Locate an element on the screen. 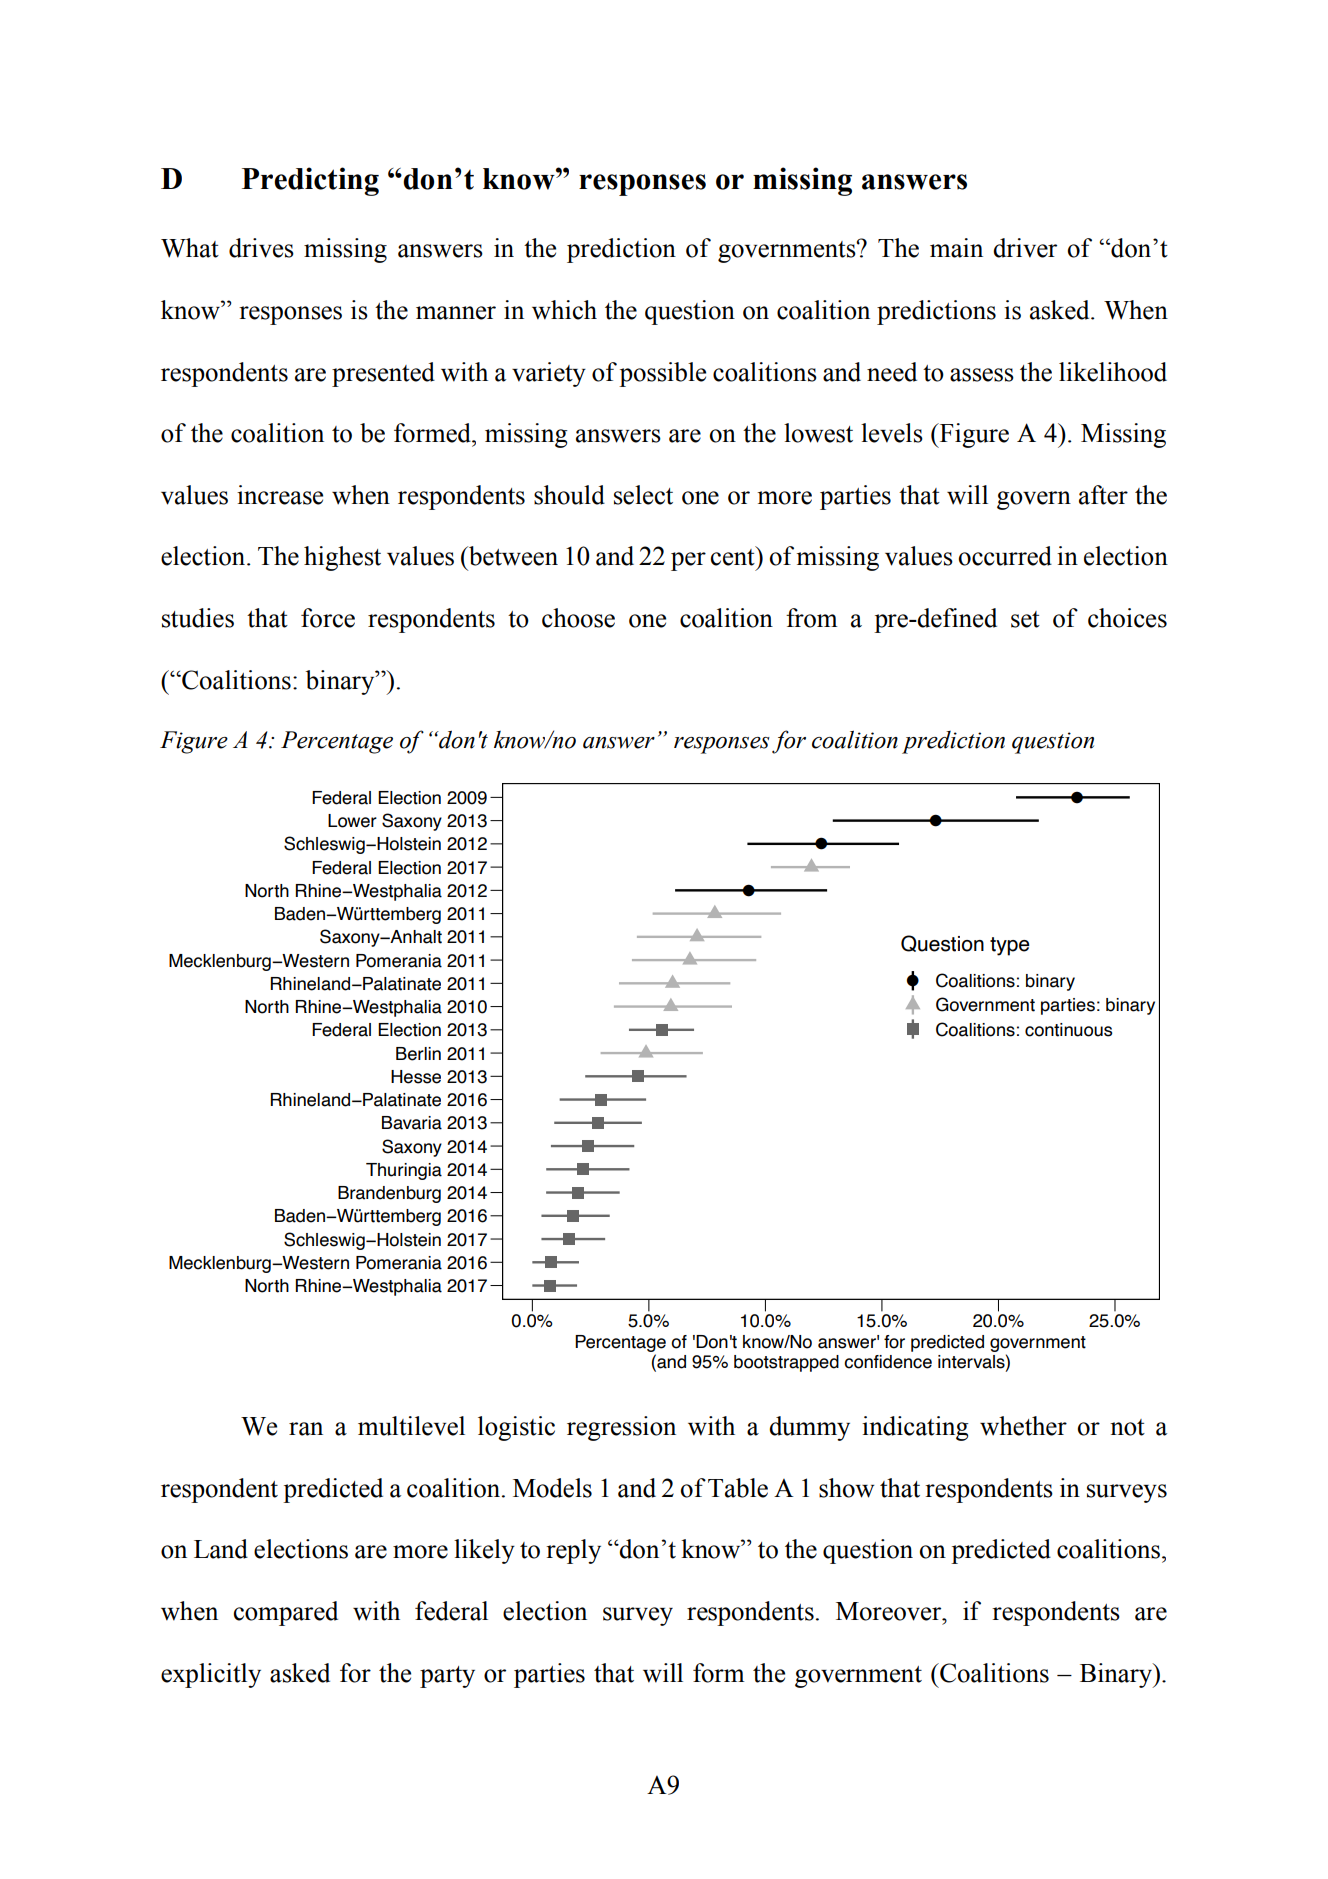 The height and width of the screenshot is (1879, 1328). compared is located at coordinates (286, 1613).
